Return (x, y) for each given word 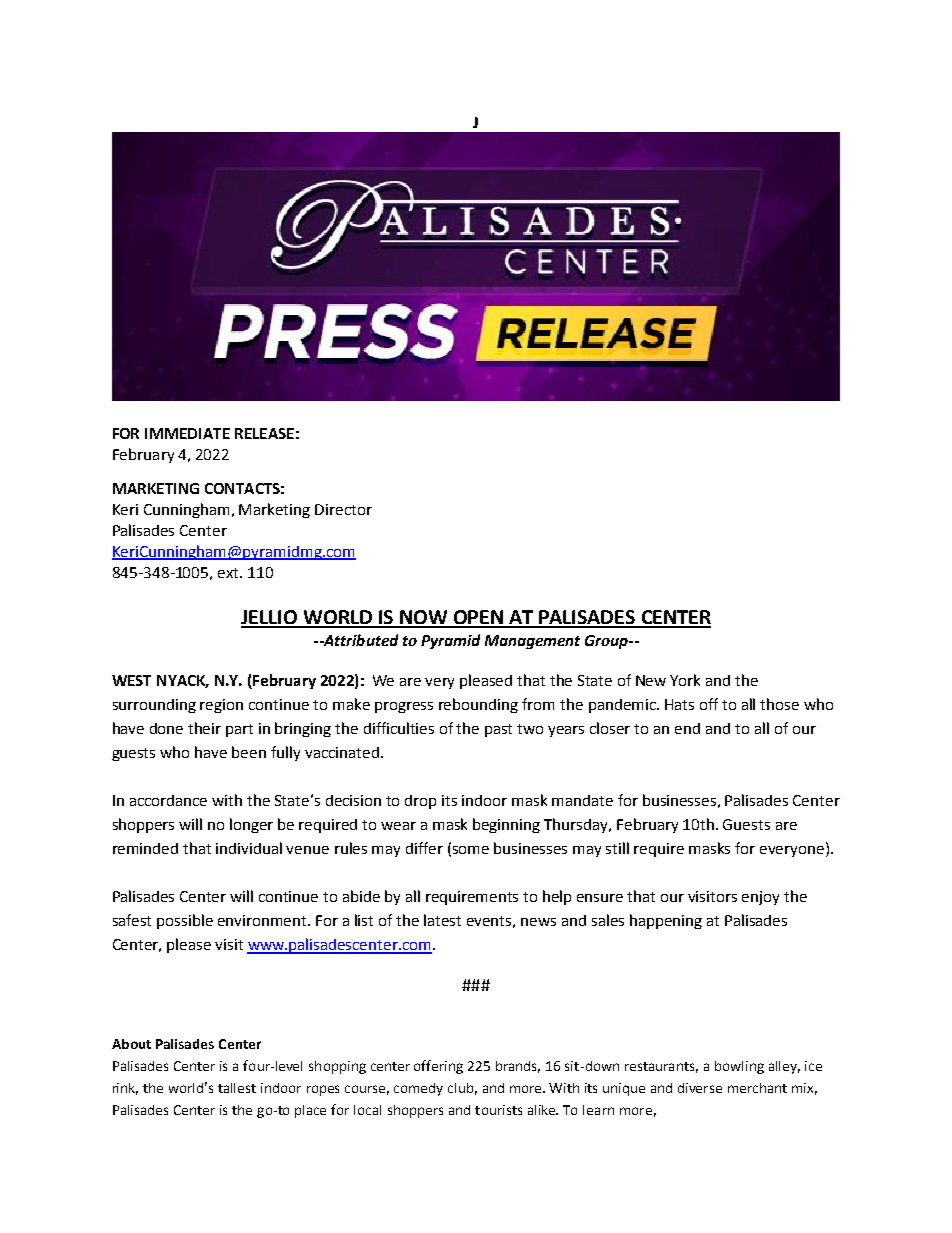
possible (185, 921)
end (687, 728)
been (249, 752)
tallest (237, 1088)
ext (229, 573)
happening (666, 921)
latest (442, 920)
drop (420, 802)
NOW (424, 618)
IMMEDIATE (187, 433)
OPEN (478, 618)
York (685, 680)
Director (343, 509)
